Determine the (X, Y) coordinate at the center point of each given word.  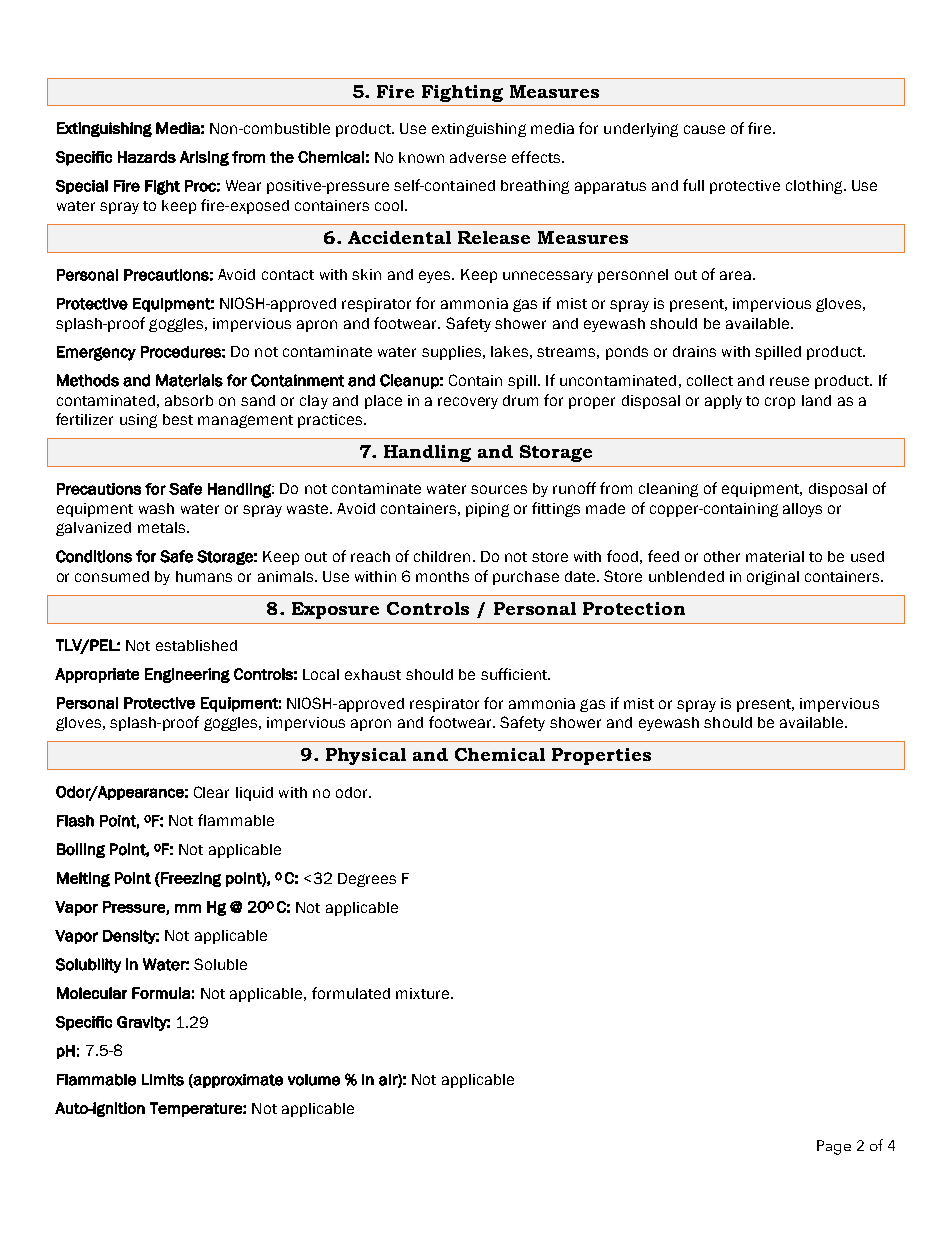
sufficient (515, 674)
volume (314, 1080)
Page (834, 1147)
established (196, 645)
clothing (815, 187)
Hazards (147, 157)
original (773, 578)
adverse (478, 157)
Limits (163, 1080)
